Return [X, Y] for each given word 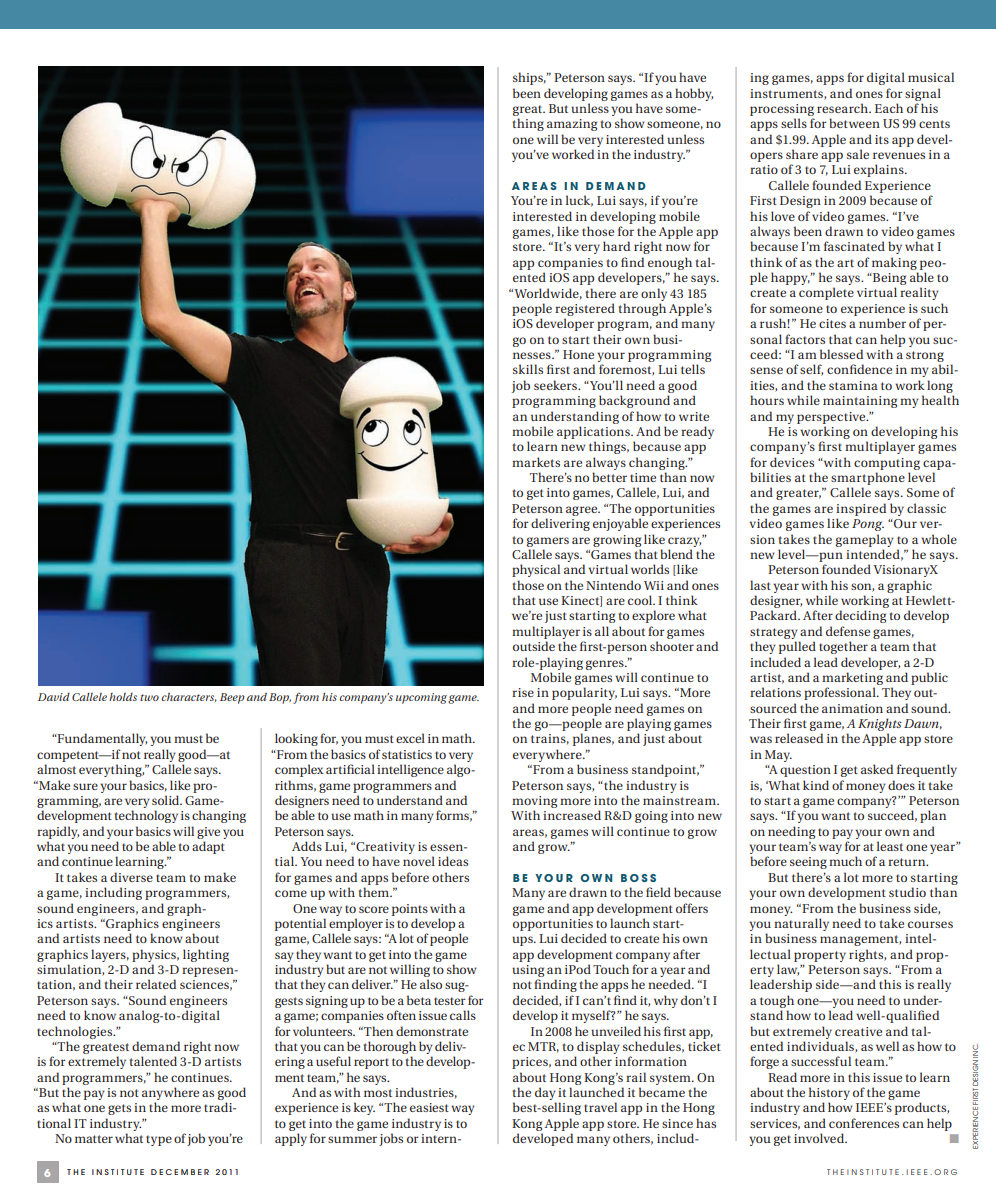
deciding [860, 616]
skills [528, 369]
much [845, 861]
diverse [131, 877]
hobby [694, 94]
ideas [453, 861]
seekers [557, 385]
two [149, 697]
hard [616, 246]
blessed [841, 354]
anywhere [170, 1095]
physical [536, 570]
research [843, 108]
